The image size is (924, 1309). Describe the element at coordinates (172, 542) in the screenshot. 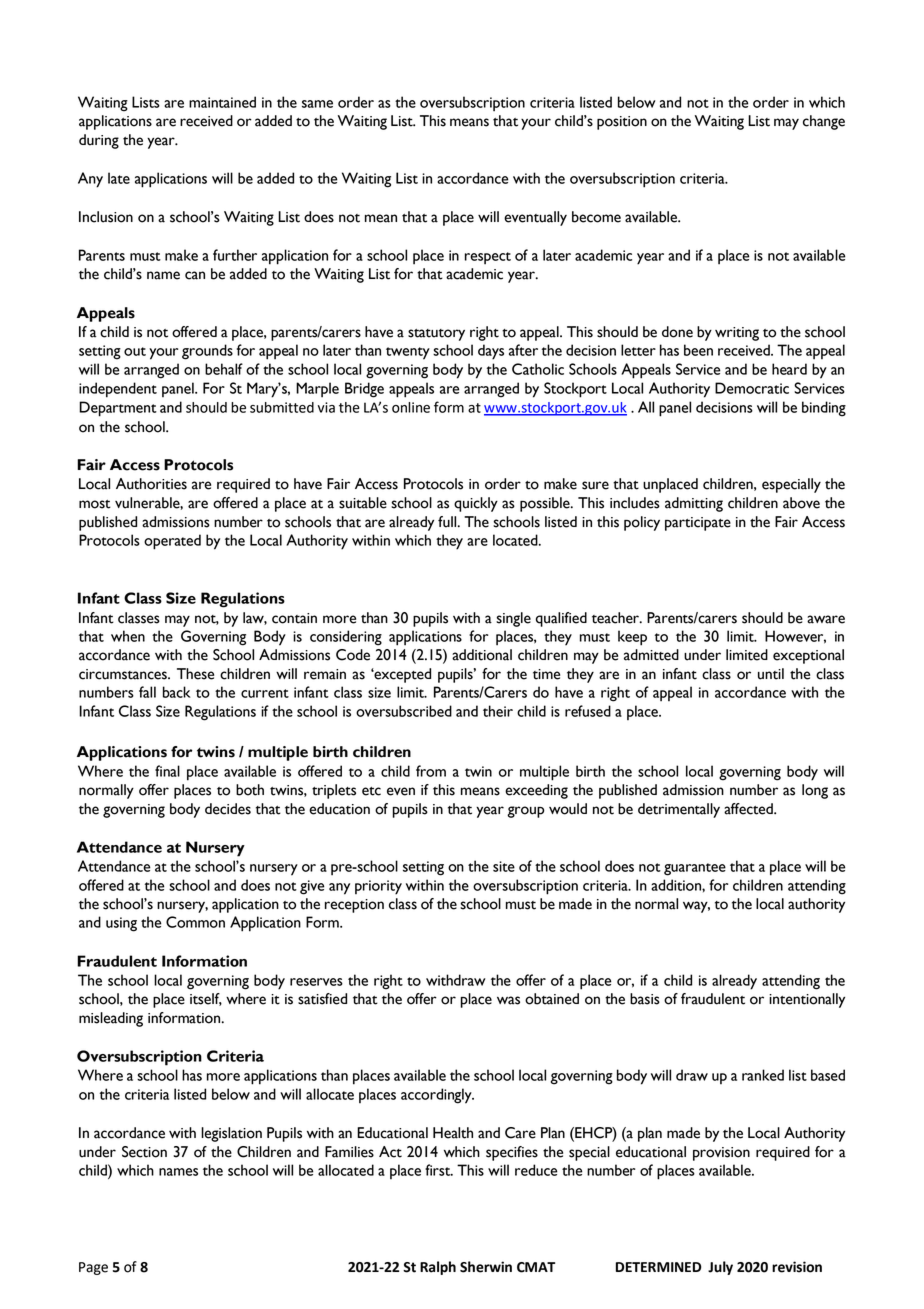

I see `operated` at that location.
